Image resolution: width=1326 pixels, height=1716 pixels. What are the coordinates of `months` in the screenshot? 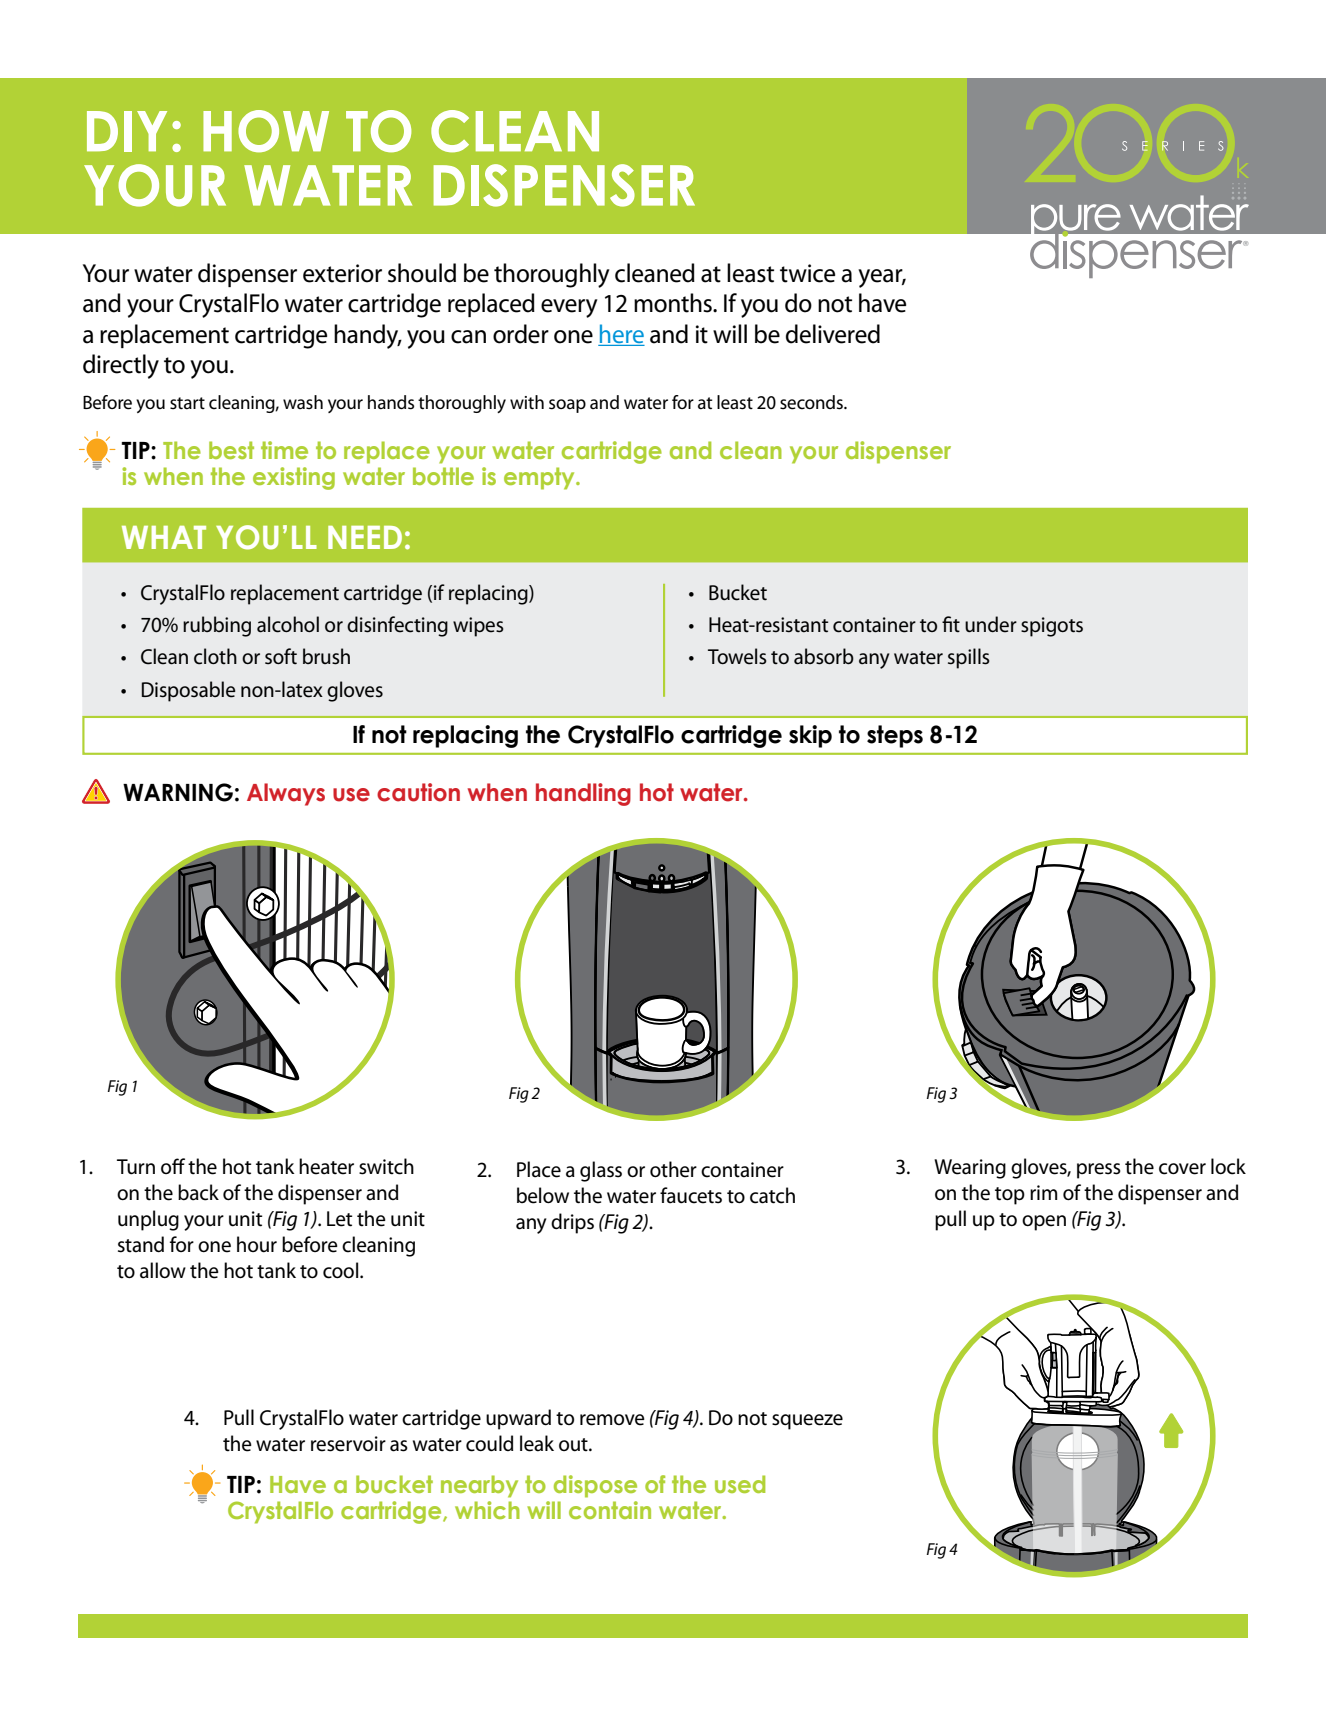 It's located at (674, 303).
